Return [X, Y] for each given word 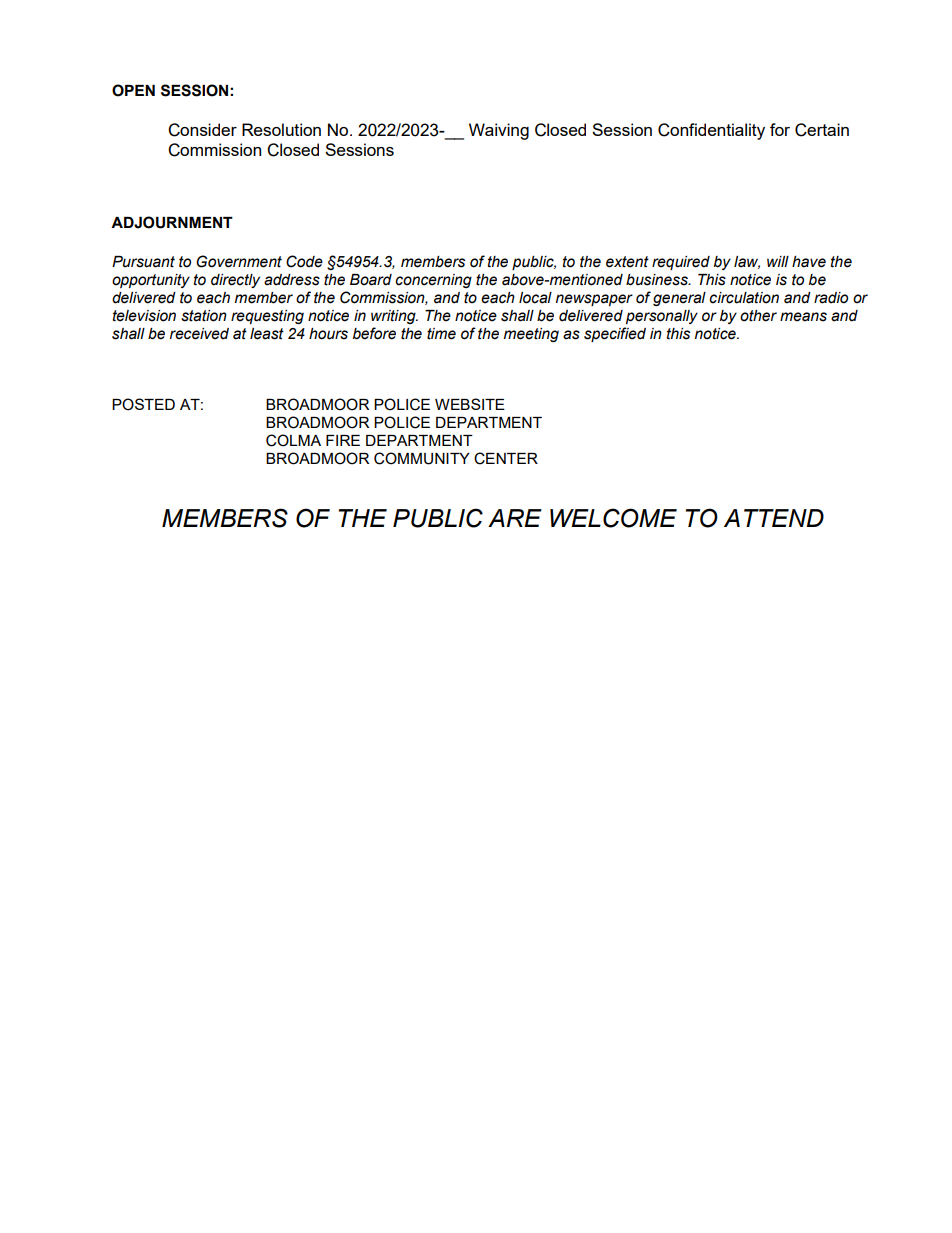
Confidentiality [711, 131]
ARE [515, 518]
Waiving [499, 131]
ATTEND [774, 518]
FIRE [343, 440]
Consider [202, 130]
